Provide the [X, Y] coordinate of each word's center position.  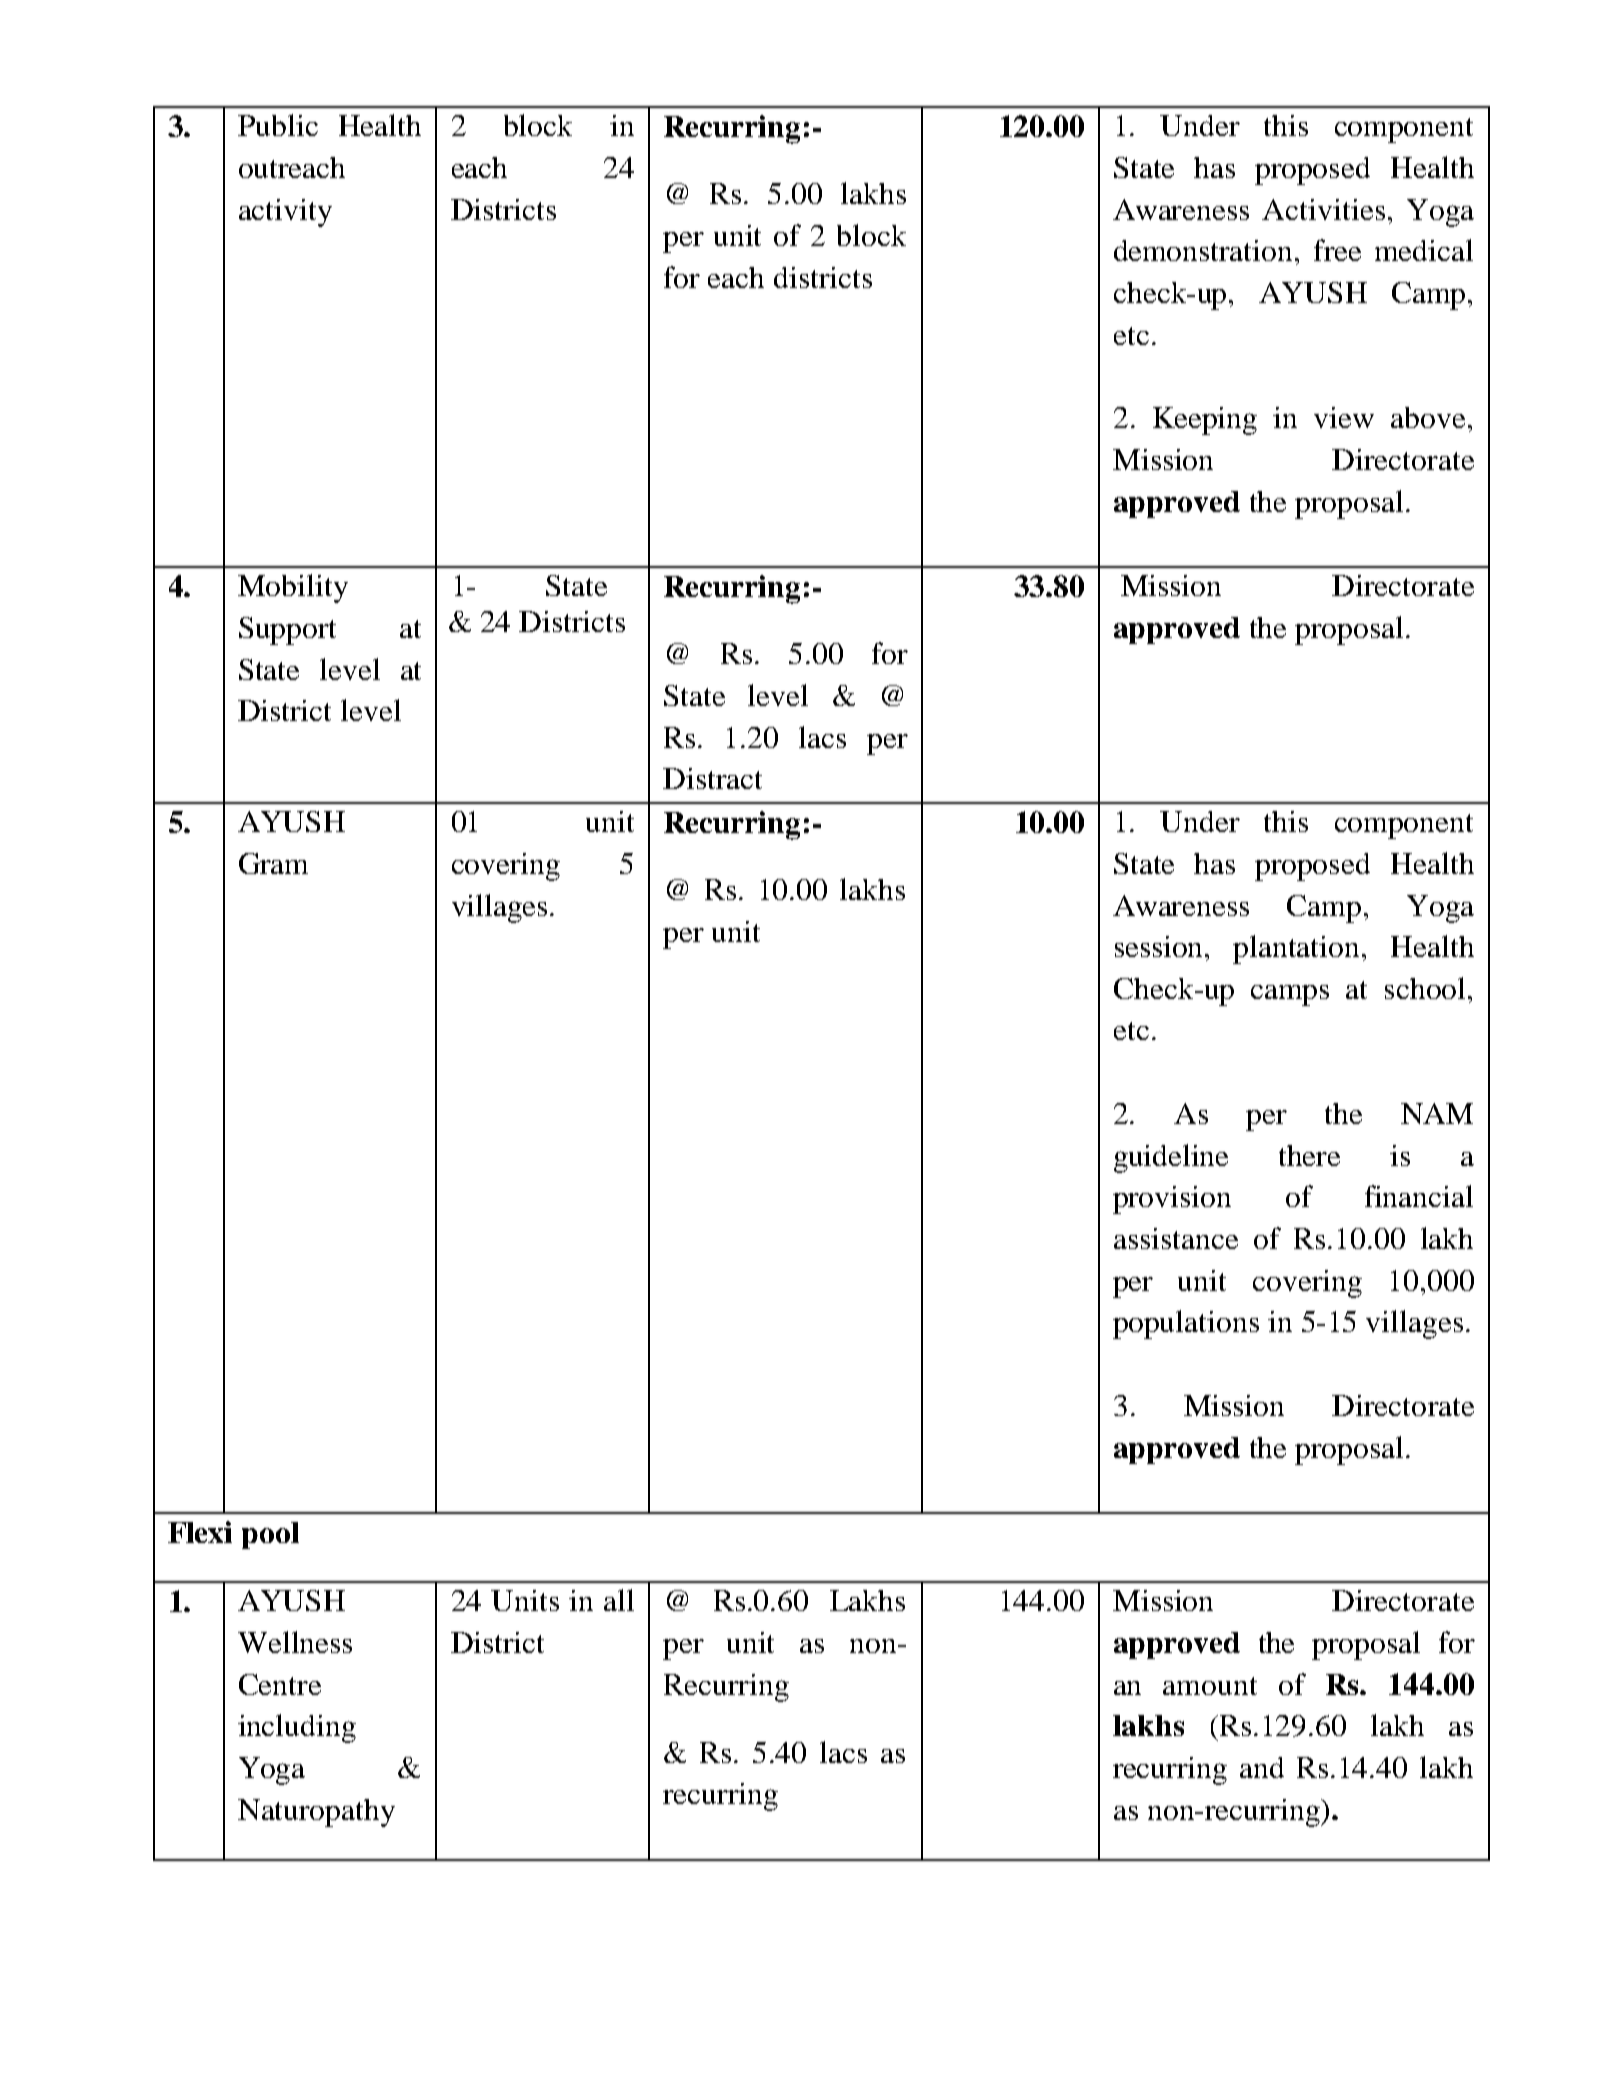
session [1160, 946]
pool [270, 1535]
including [297, 1728]
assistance [1176, 1238]
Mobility [293, 588]
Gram [273, 863]
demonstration [1203, 250]
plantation [1296, 949]
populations [1186, 1324]
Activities [1323, 209]
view [1344, 417]
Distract [712, 778]
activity [285, 213]
